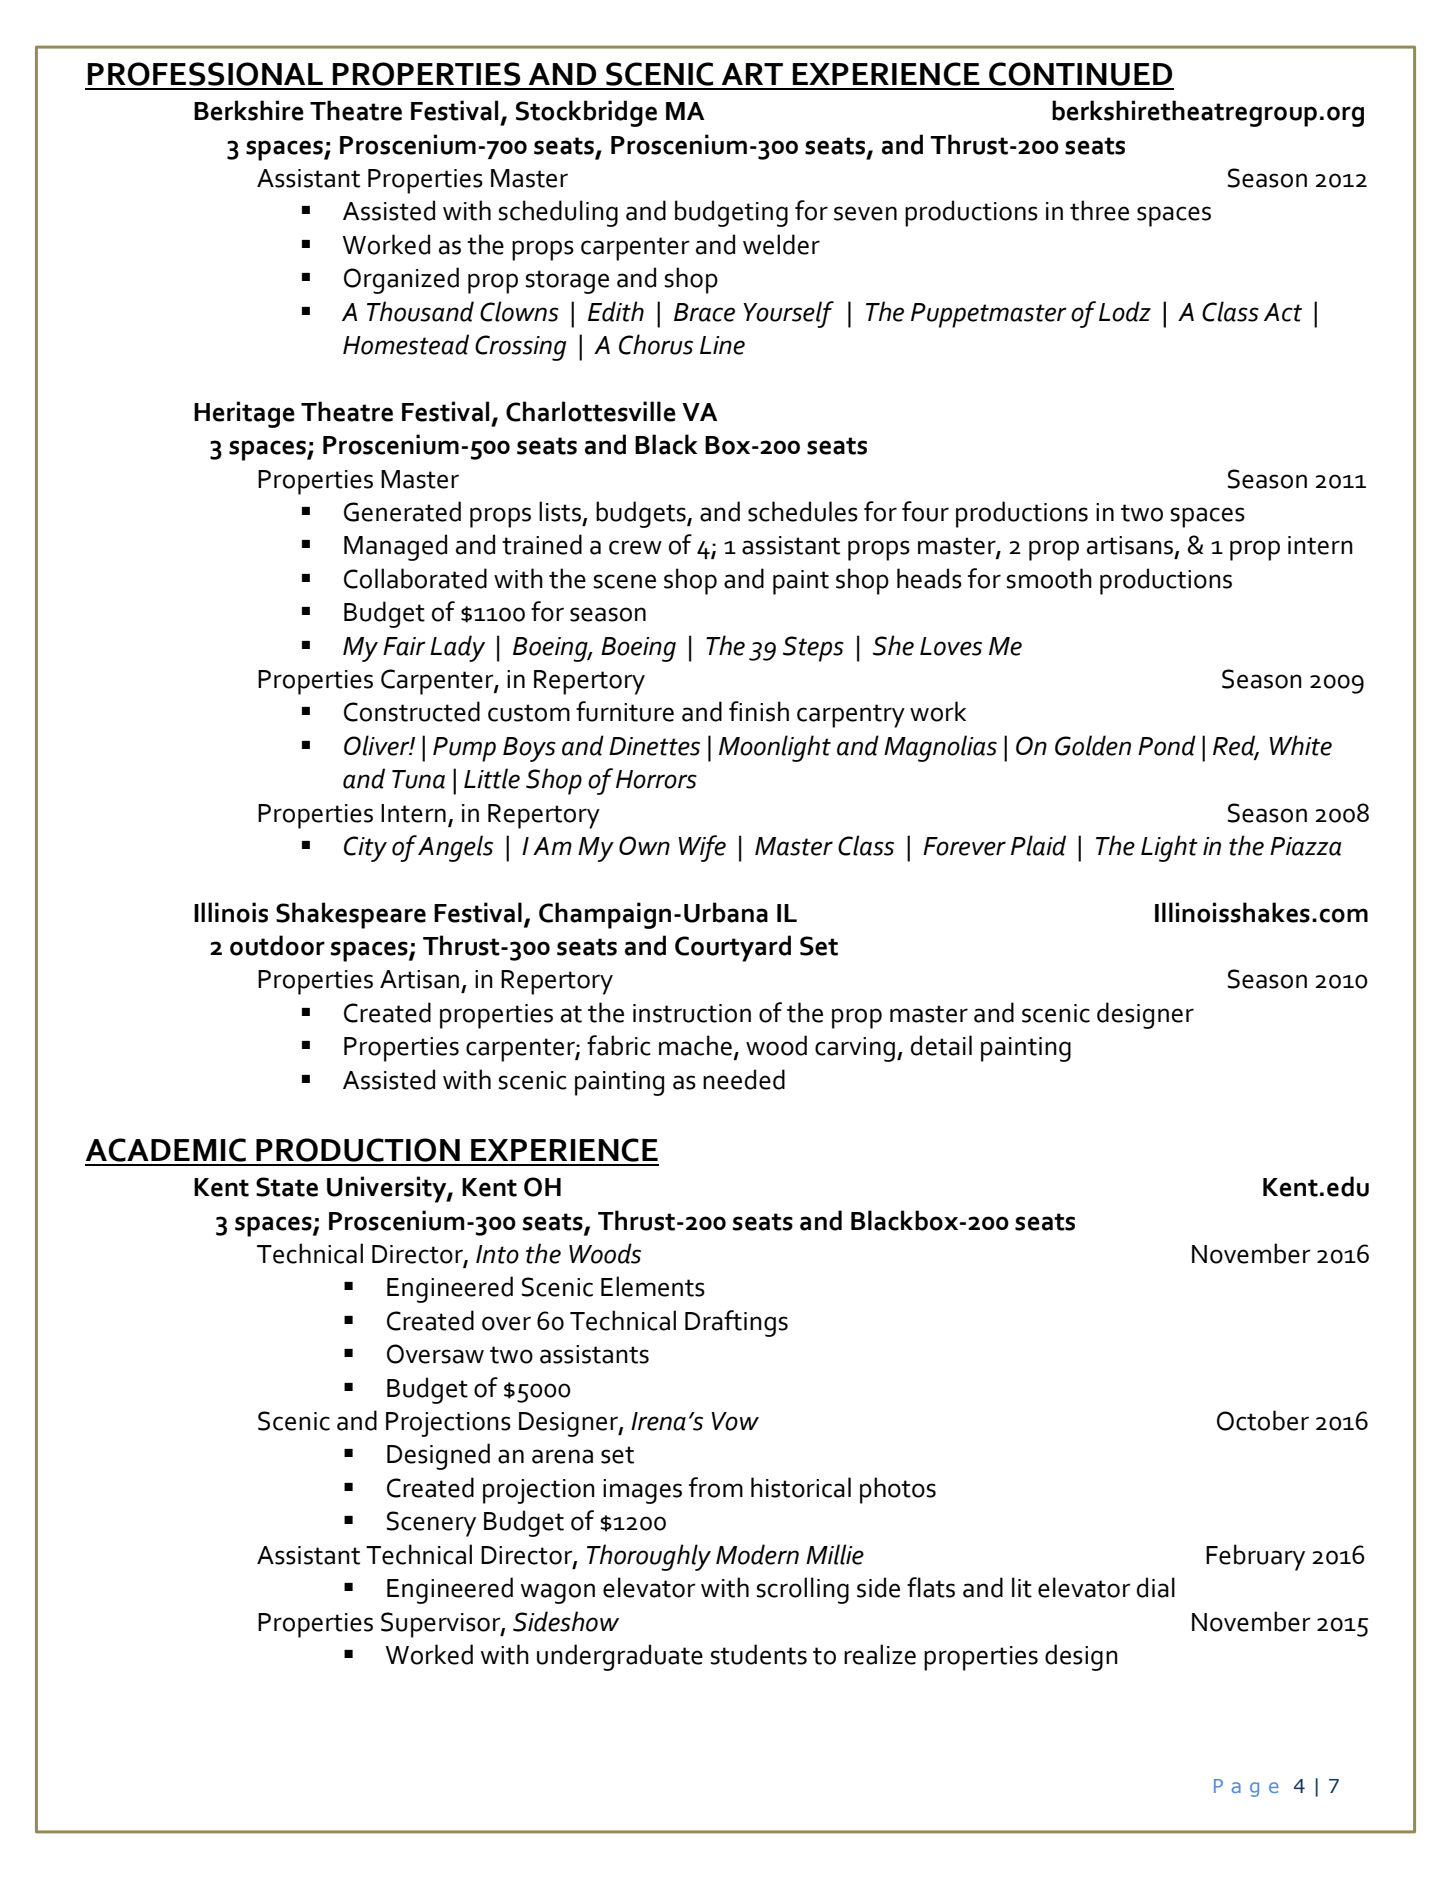 The height and width of the document is (1884, 1456). Describe the element at coordinates (401, 280) in the document. I see `Organized` at that location.
